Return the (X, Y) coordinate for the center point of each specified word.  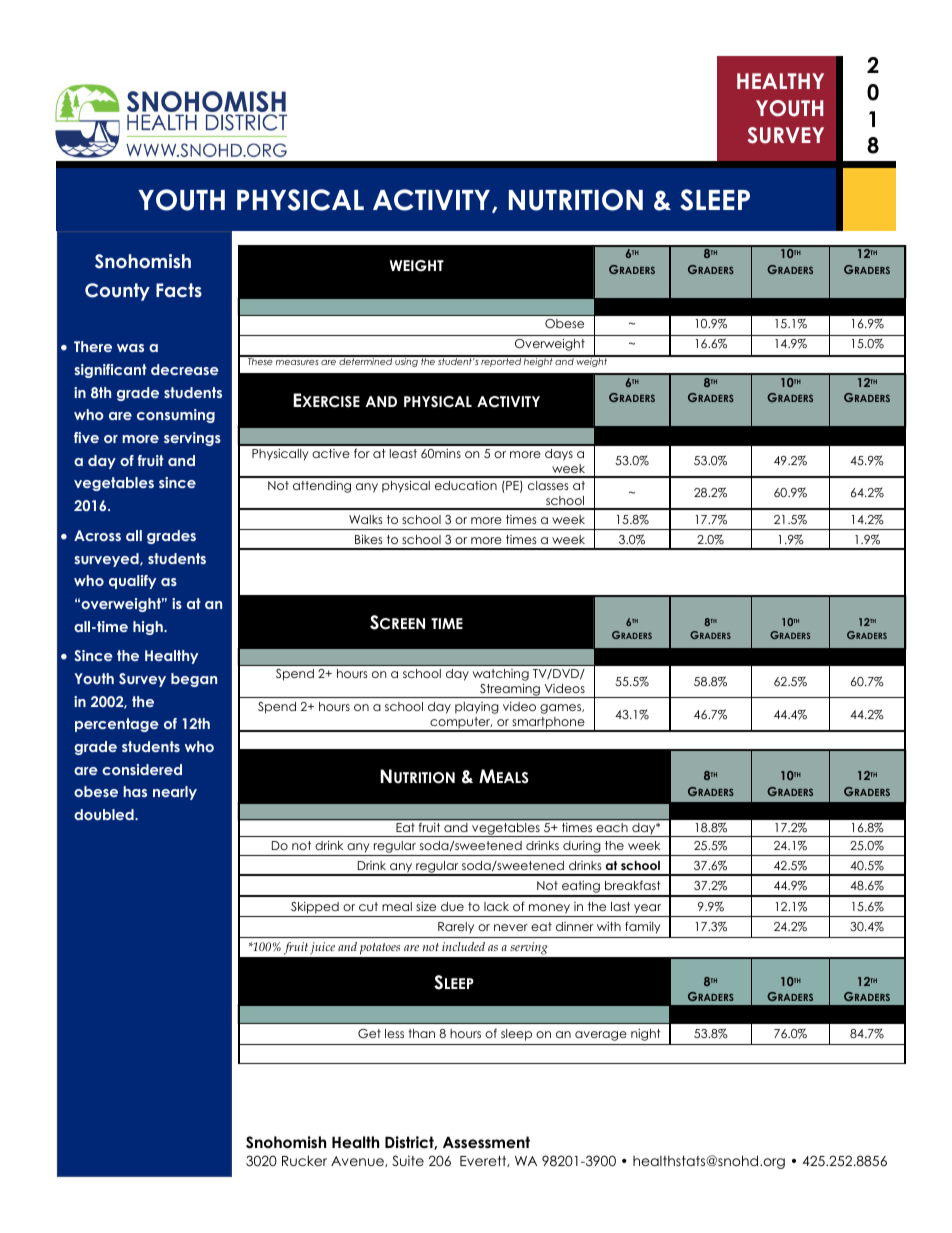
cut (368, 906)
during (582, 848)
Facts (179, 290)
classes (548, 485)
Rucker (304, 1160)
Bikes (369, 539)
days (559, 455)
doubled (105, 814)
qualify (132, 582)
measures (297, 362)
